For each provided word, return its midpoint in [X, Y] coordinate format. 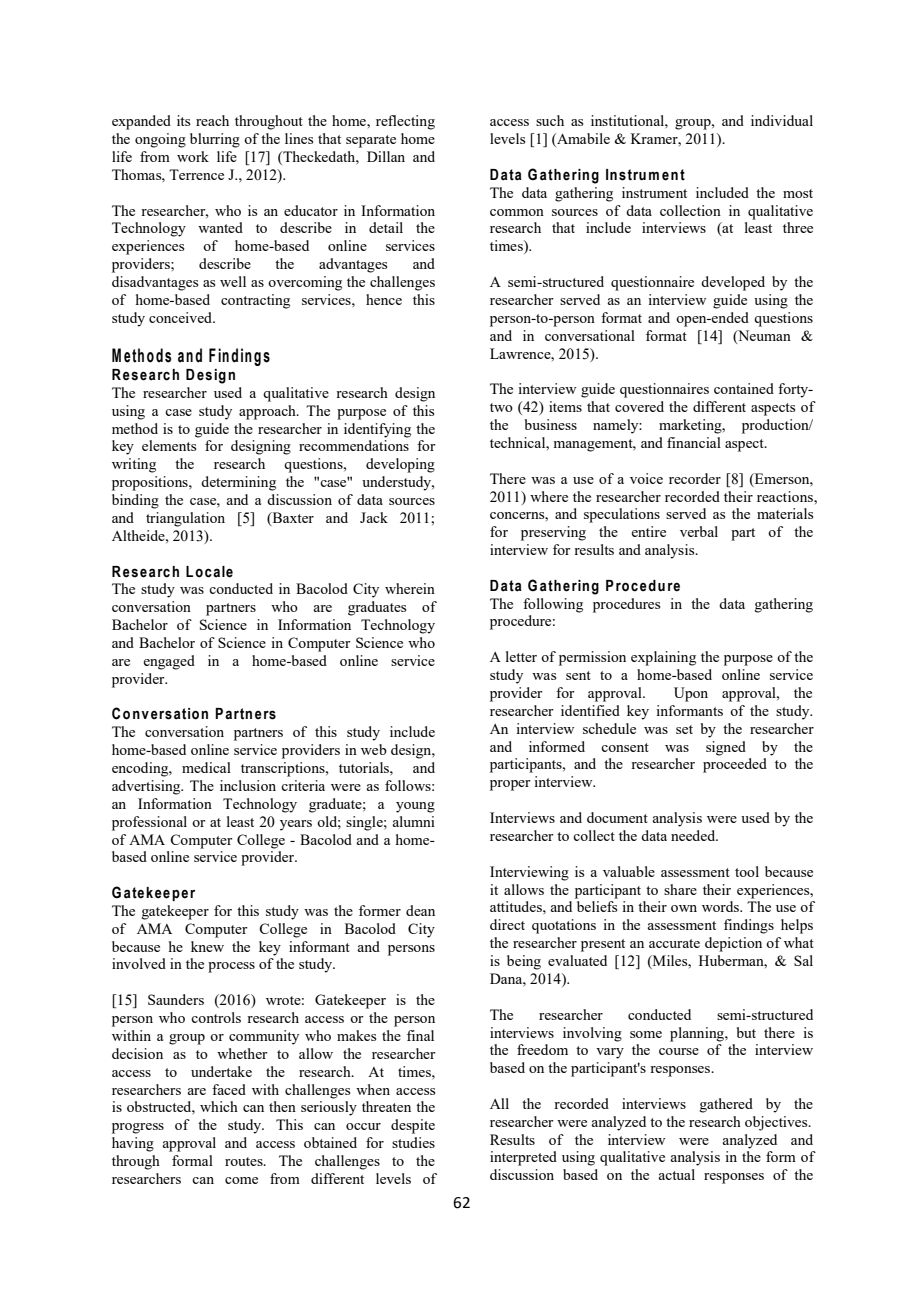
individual [782, 120]
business [551, 424]
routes [245, 1161]
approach [268, 412]
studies [413, 1142]
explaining [663, 658]
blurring [215, 140]
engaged [169, 662]
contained [744, 388]
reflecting [405, 122]
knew [207, 946]
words [722, 906]
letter [521, 656]
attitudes [517, 906]
